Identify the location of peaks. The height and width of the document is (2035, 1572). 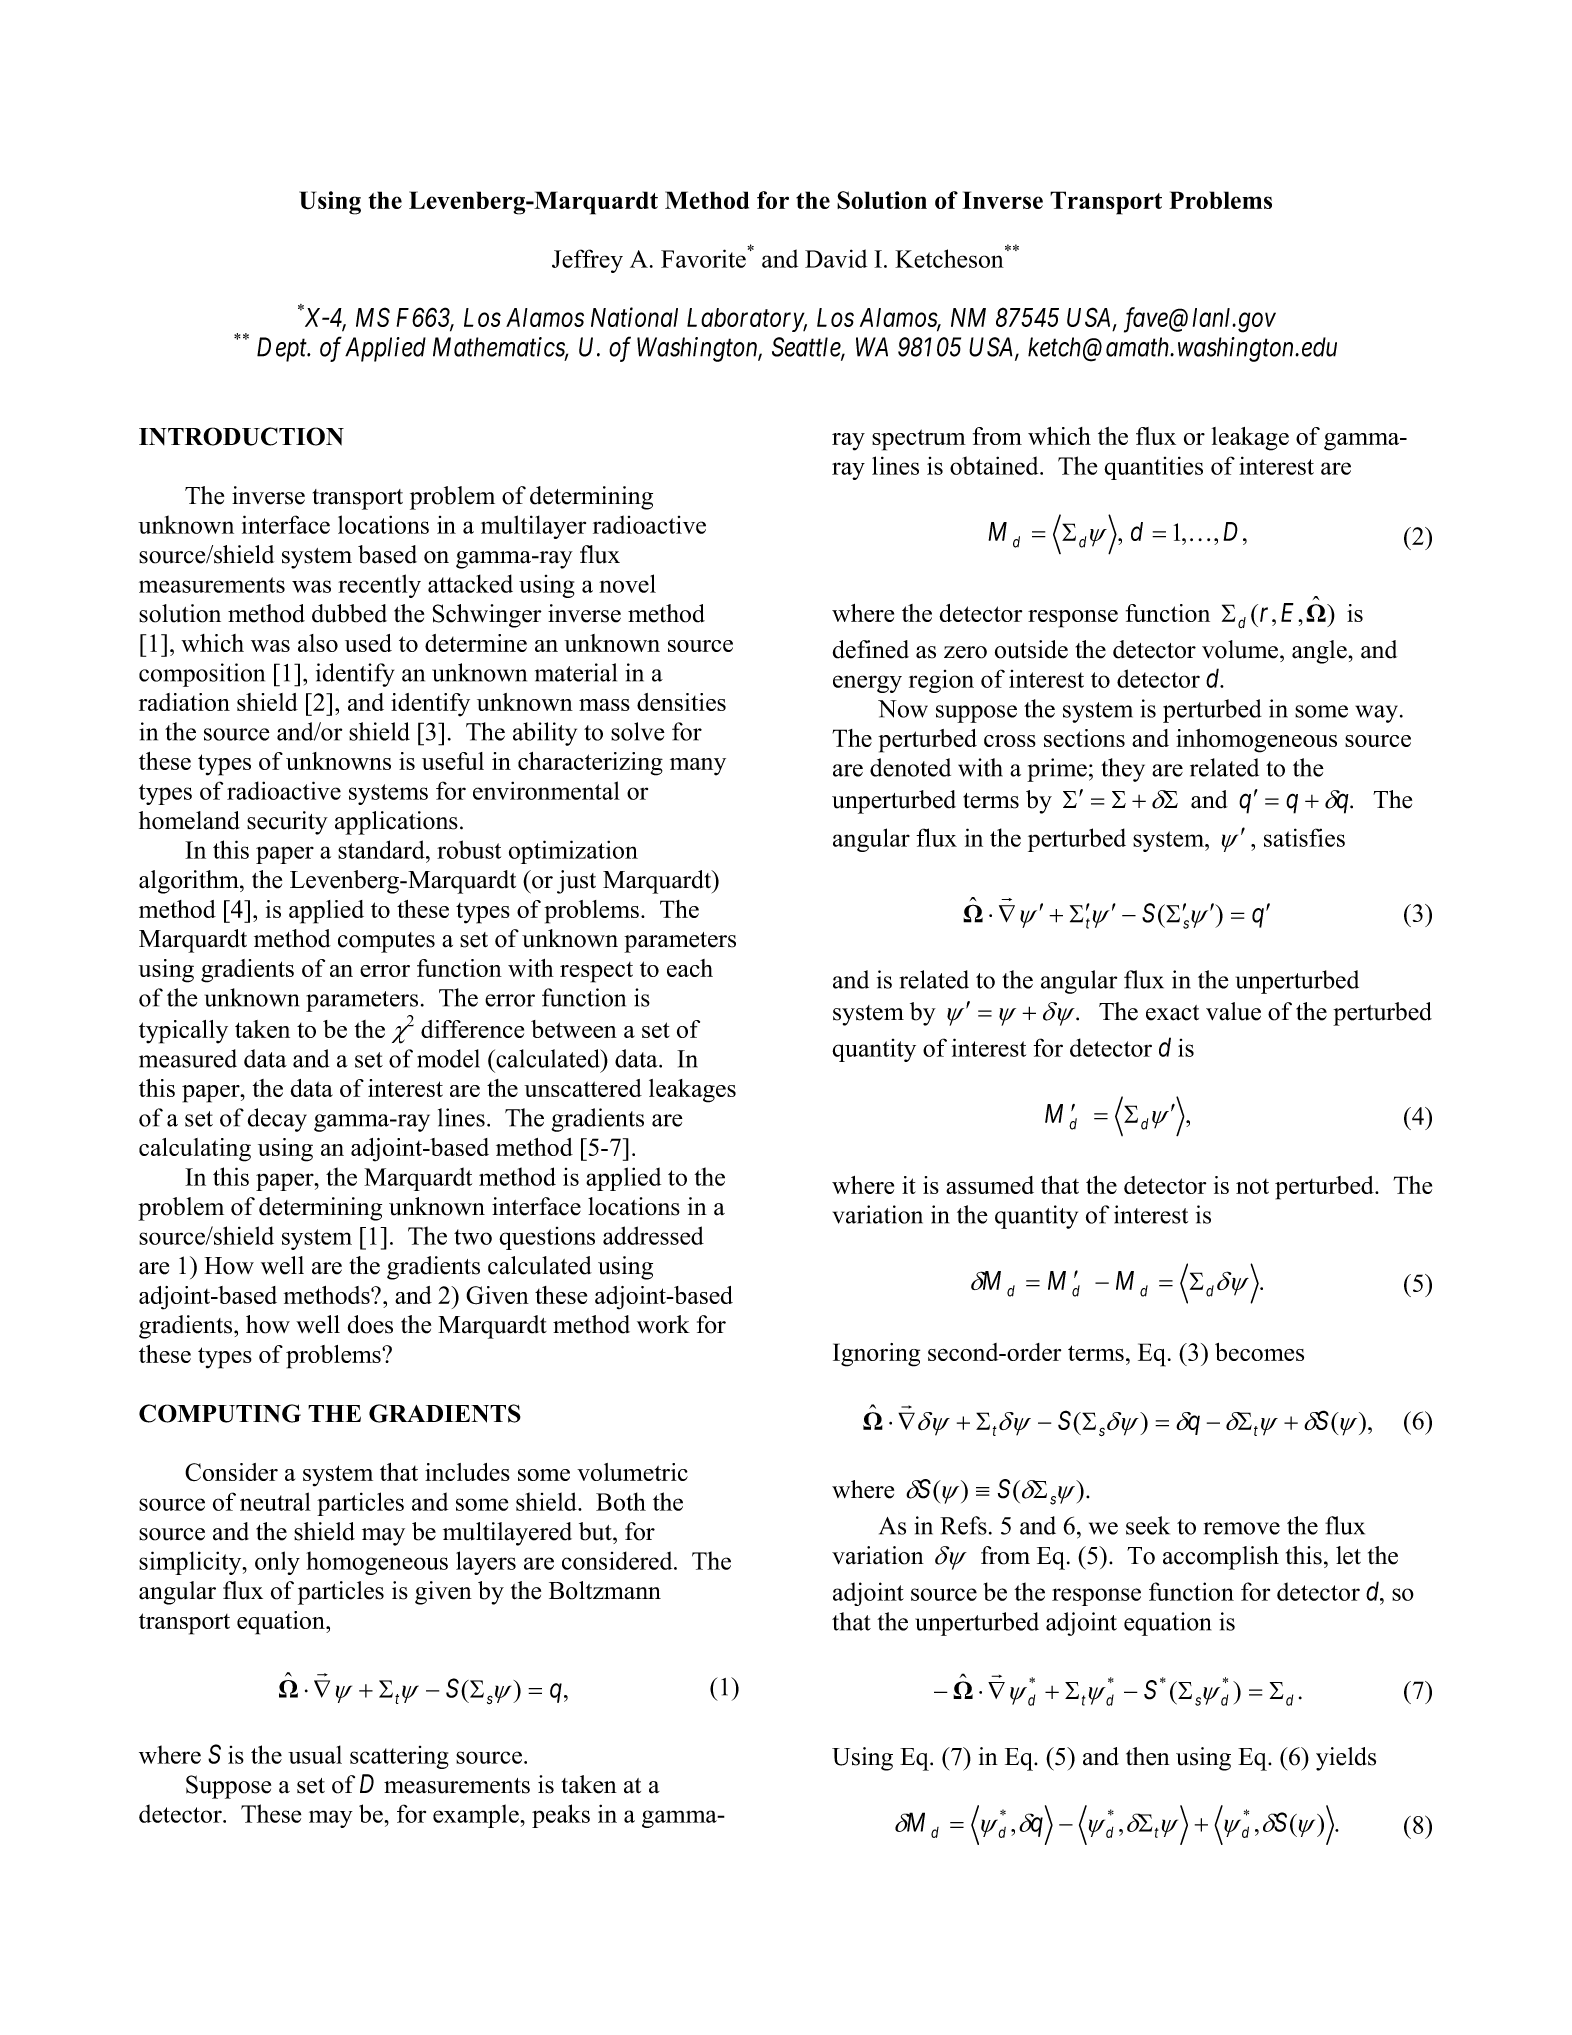
(561, 1816).
